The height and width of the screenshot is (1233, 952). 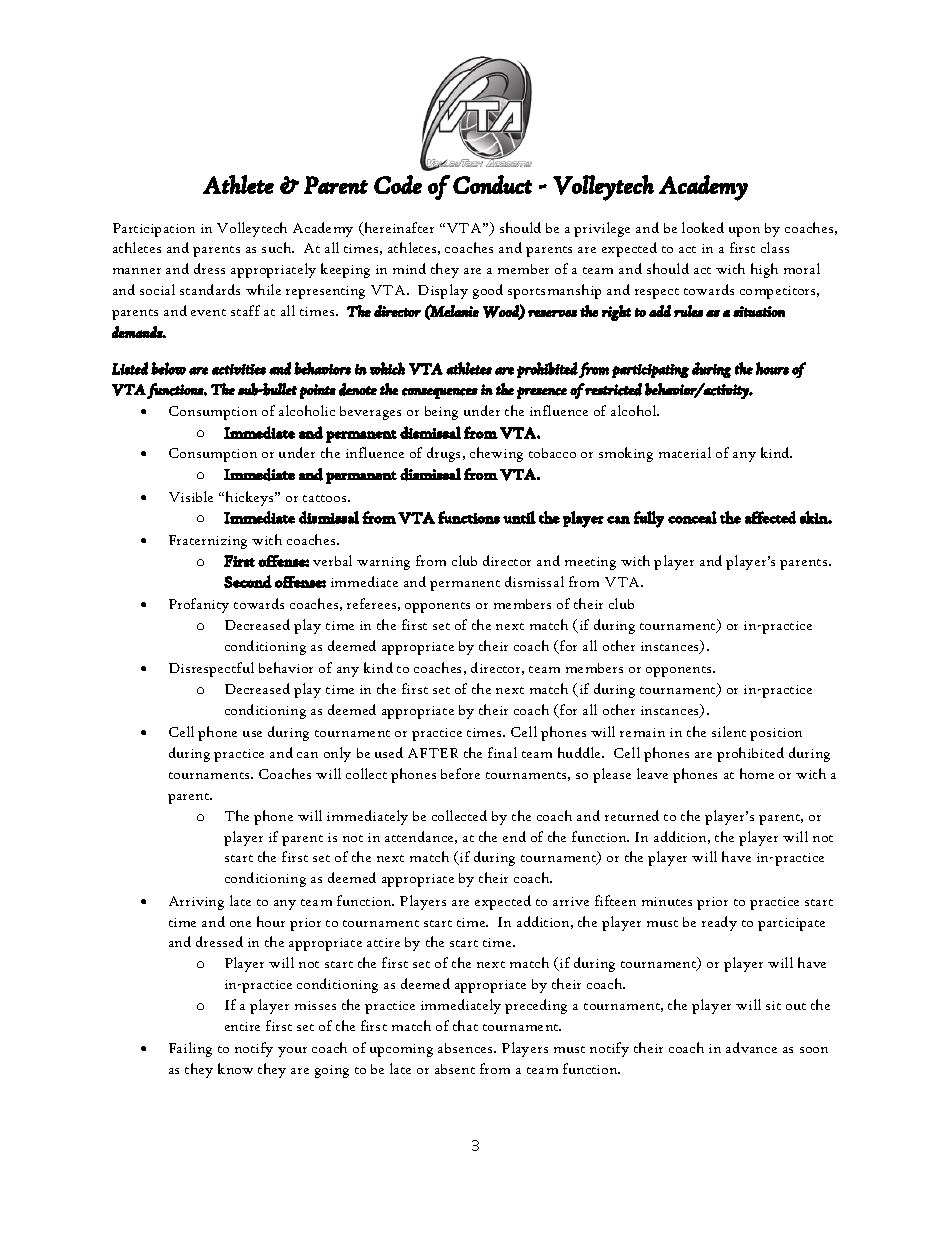 I want to click on upon, so click(x=744, y=232).
